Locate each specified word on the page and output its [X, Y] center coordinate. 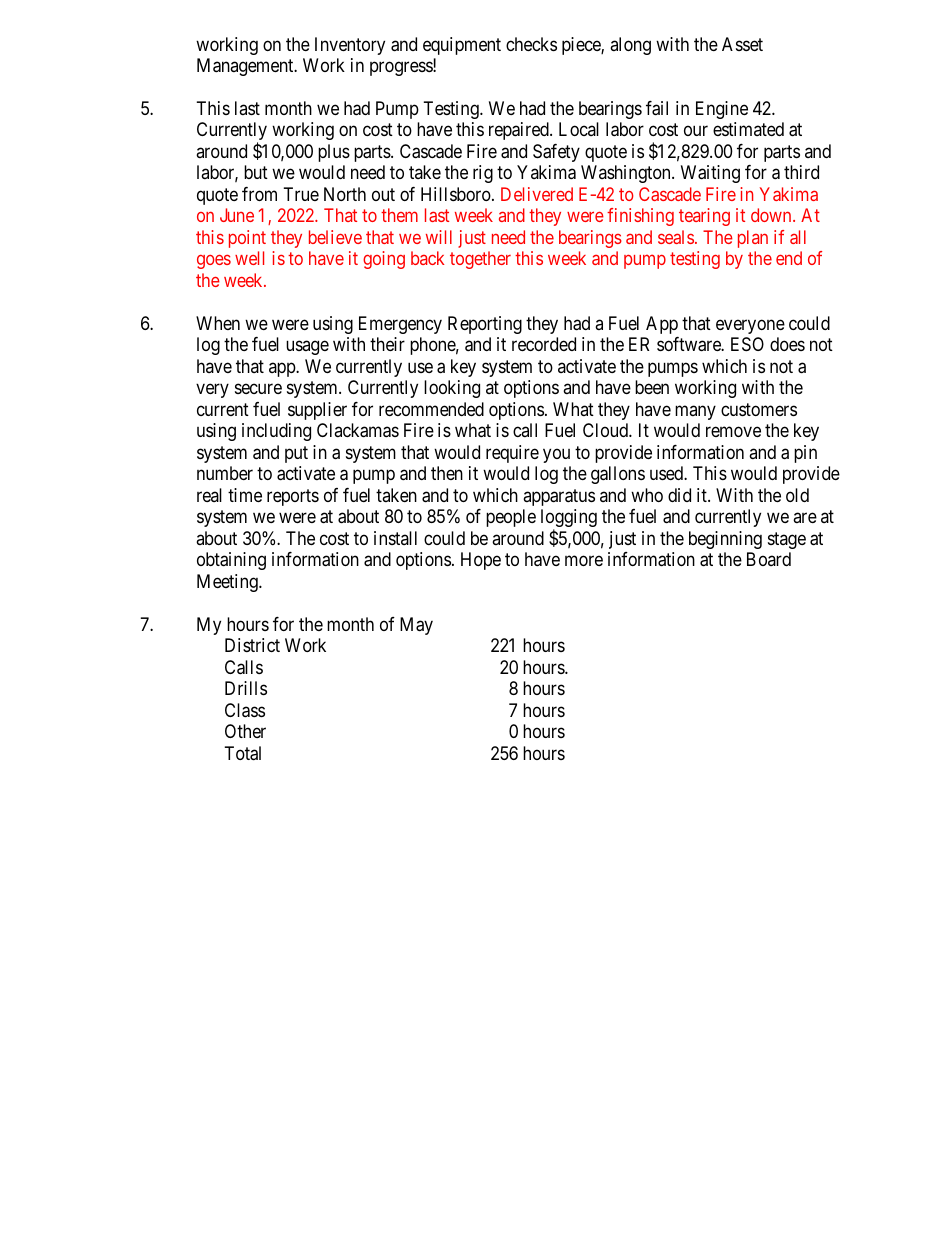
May [416, 626]
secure [258, 389]
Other [245, 731]
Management [246, 67]
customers [759, 409]
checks [531, 44]
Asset [742, 44]
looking [452, 389]
